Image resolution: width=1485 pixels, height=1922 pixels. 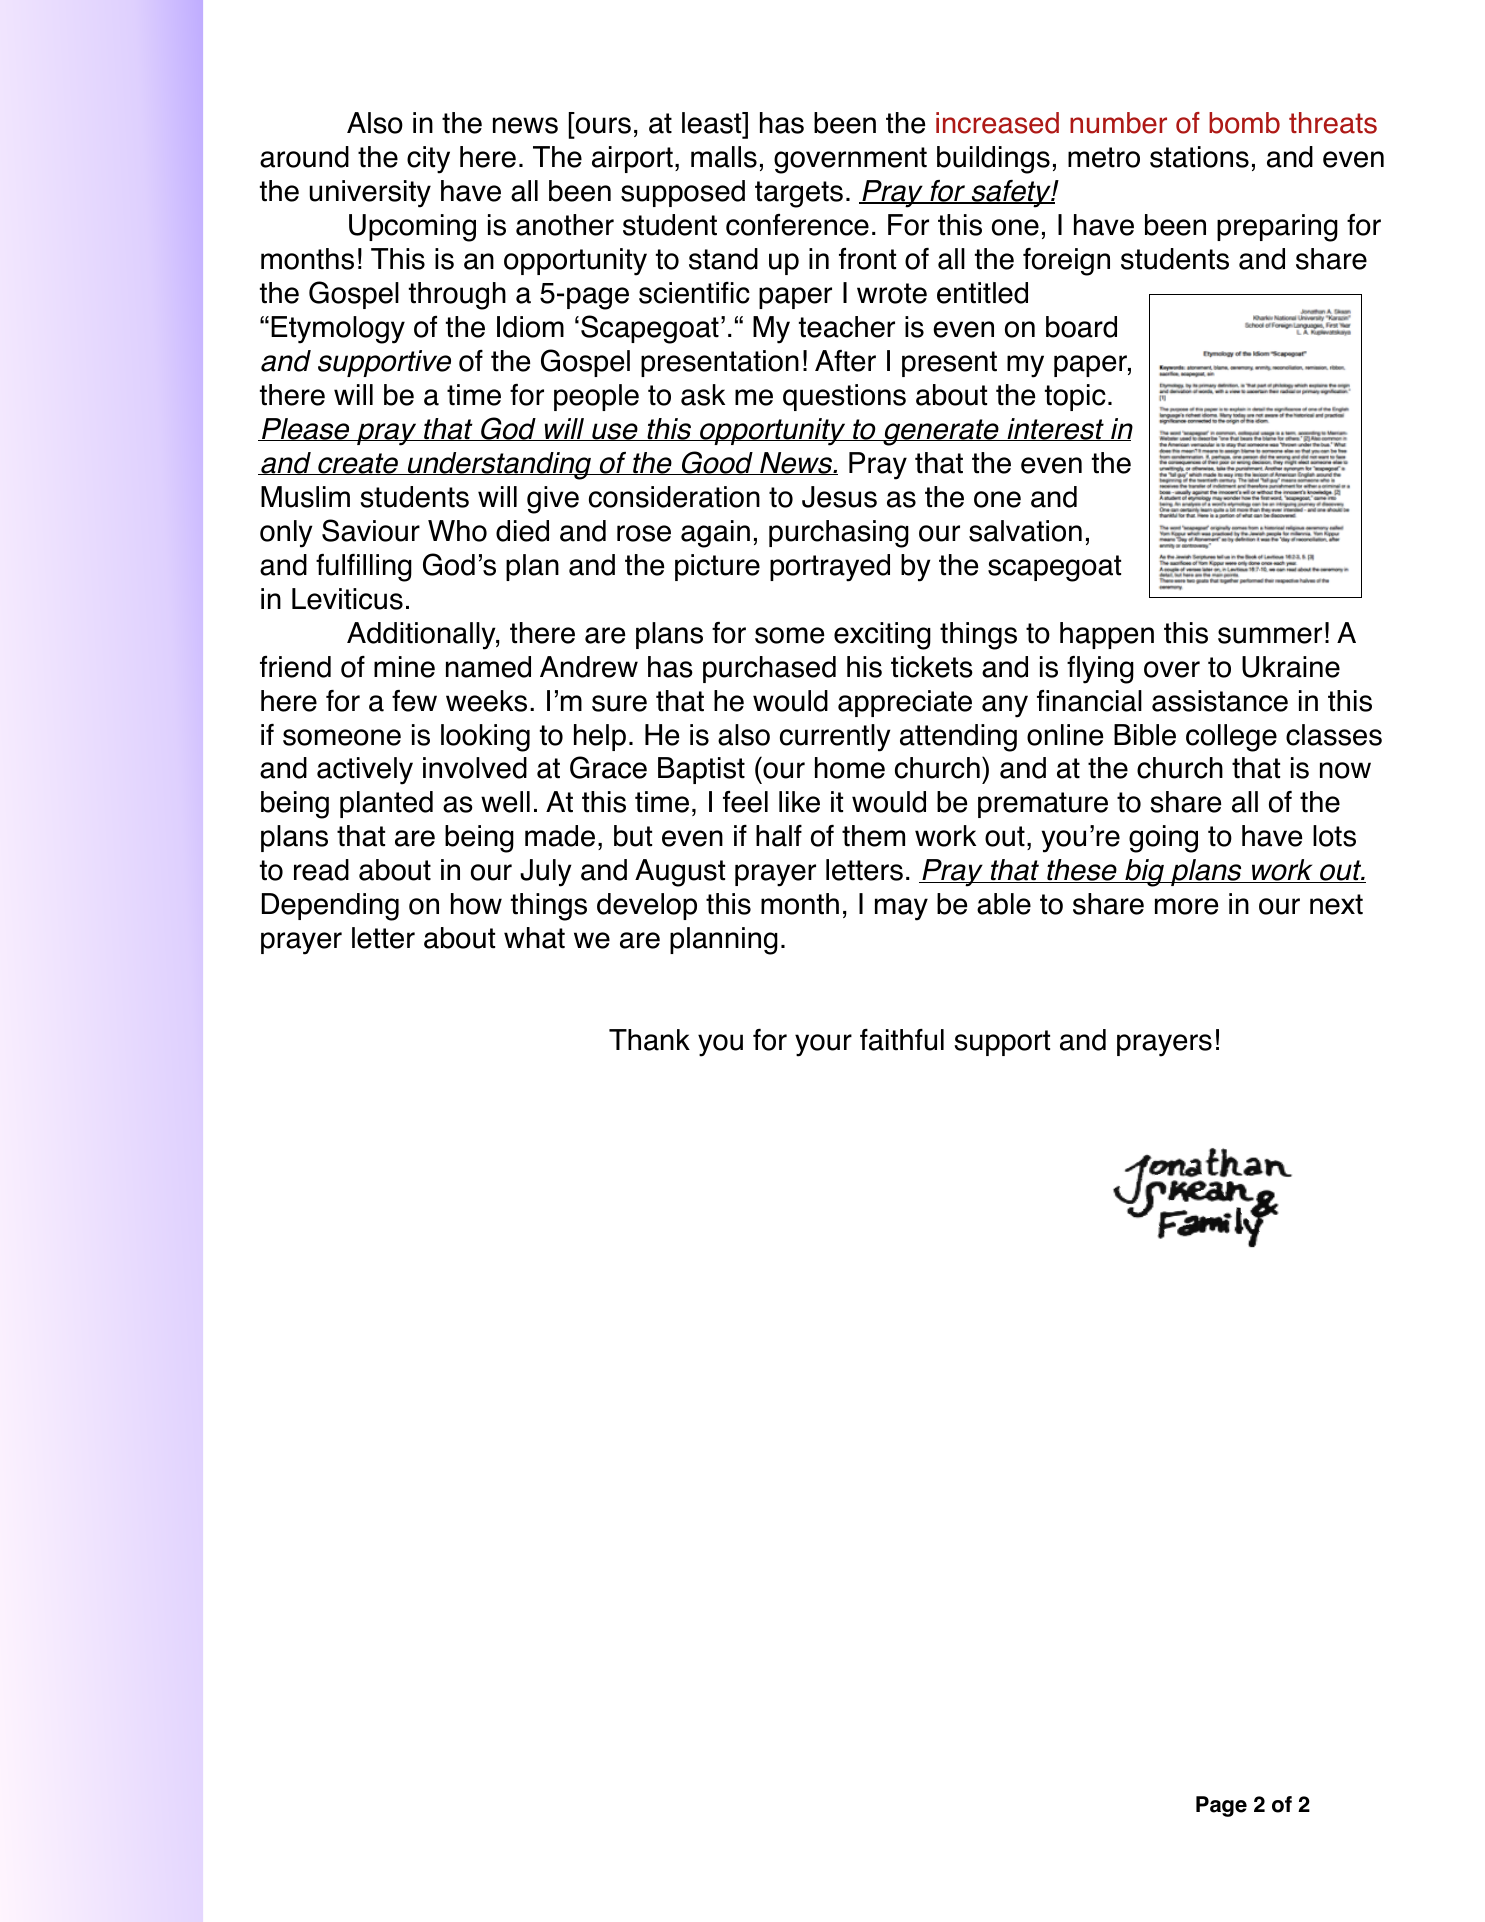 What do you see at coordinates (338, 330) in the screenshot?
I see `Etymology` at bounding box center [338, 330].
